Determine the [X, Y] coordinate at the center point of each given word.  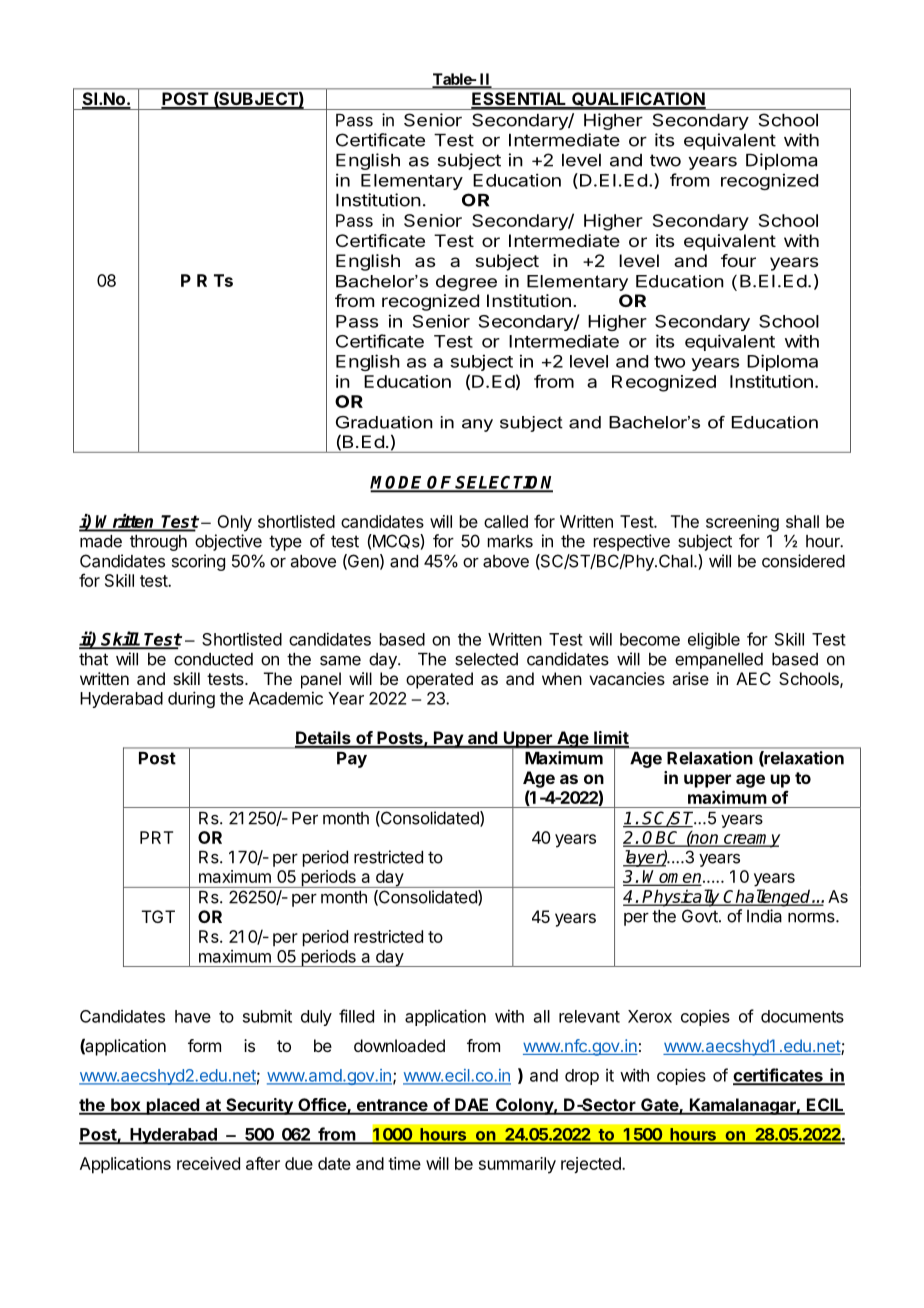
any [477, 425]
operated [439, 680]
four [738, 260]
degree [466, 283]
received [208, 1163]
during [191, 699]
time [404, 1163]
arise [690, 678]
